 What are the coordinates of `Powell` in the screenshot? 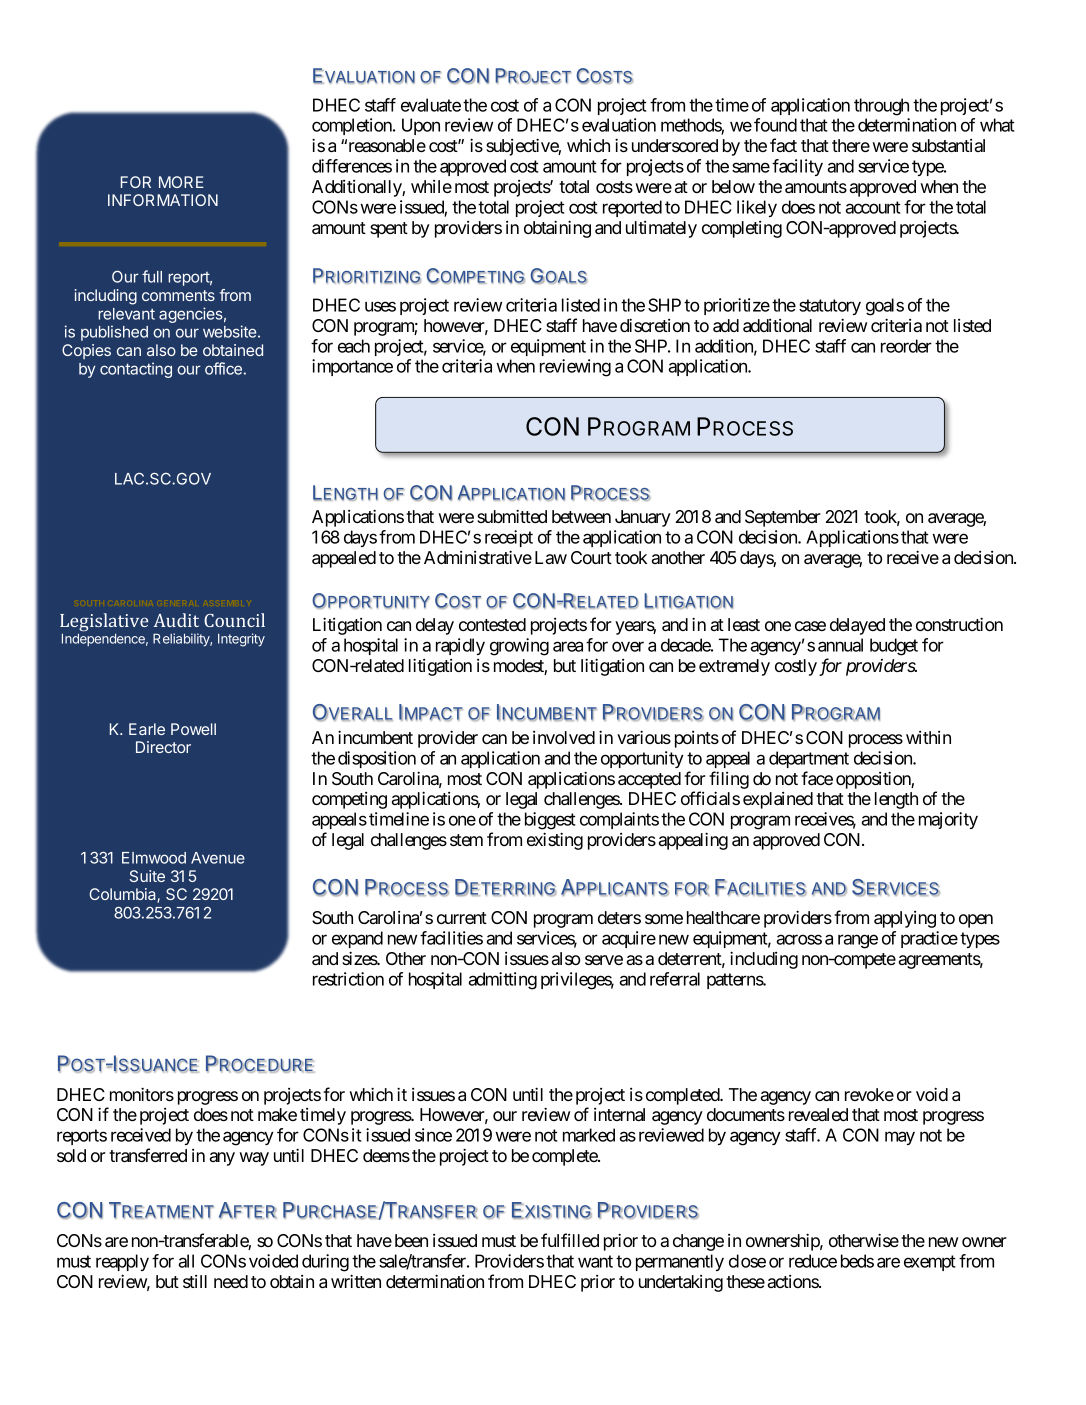 It's located at (193, 729).
